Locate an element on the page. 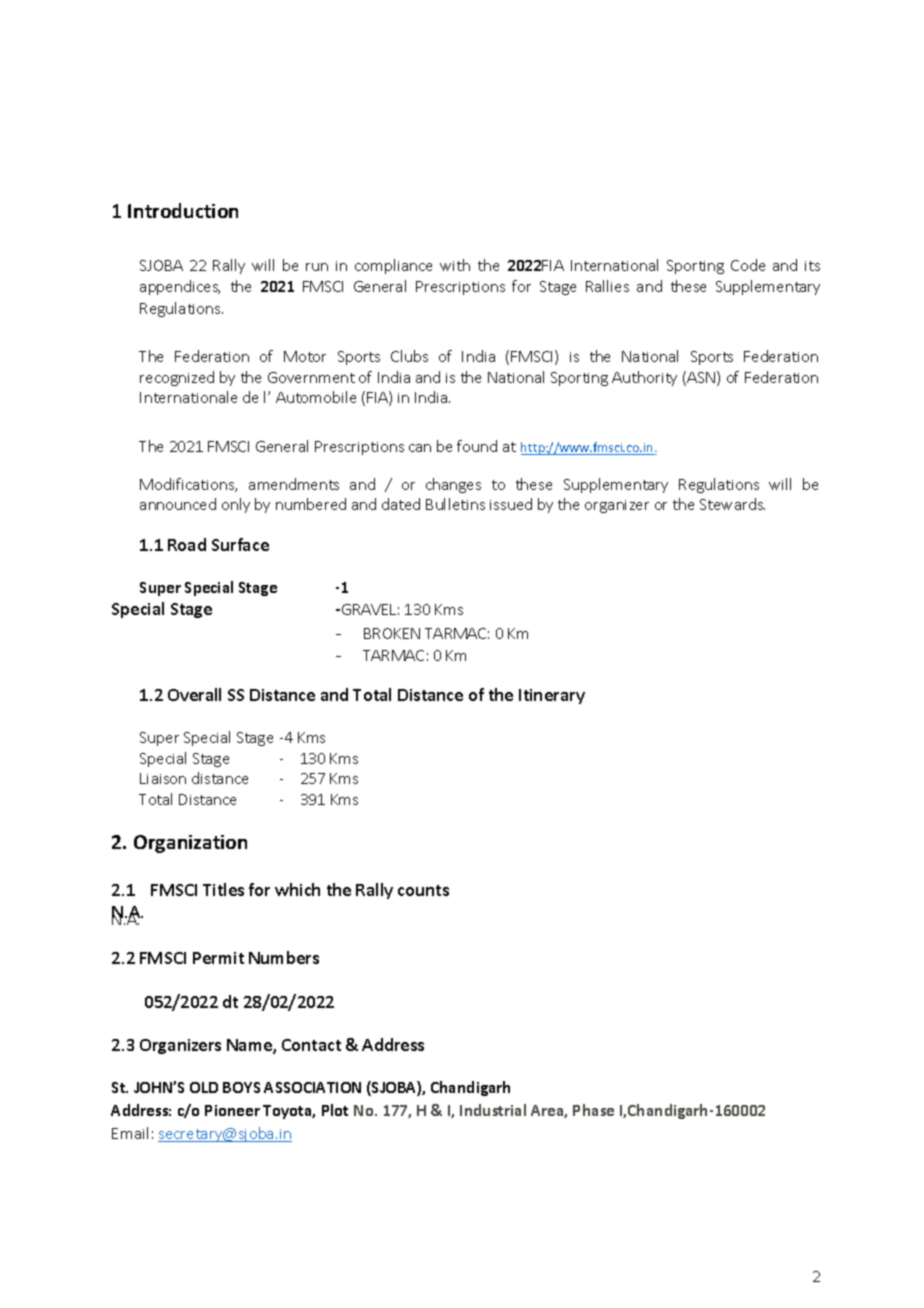  Introduction is located at coordinates (183, 210).
